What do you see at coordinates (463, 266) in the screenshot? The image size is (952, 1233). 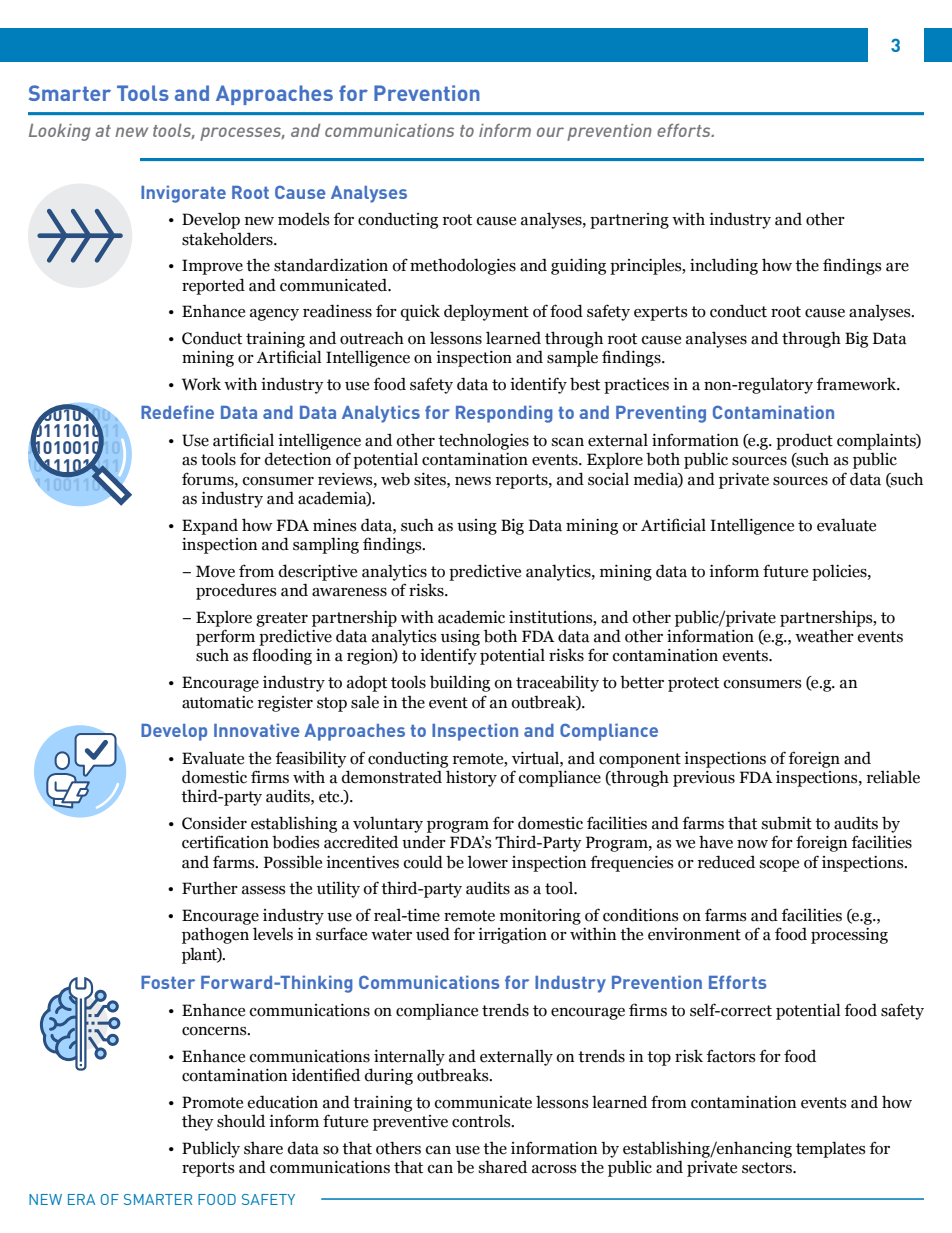 I see `methodologies` at bounding box center [463, 266].
